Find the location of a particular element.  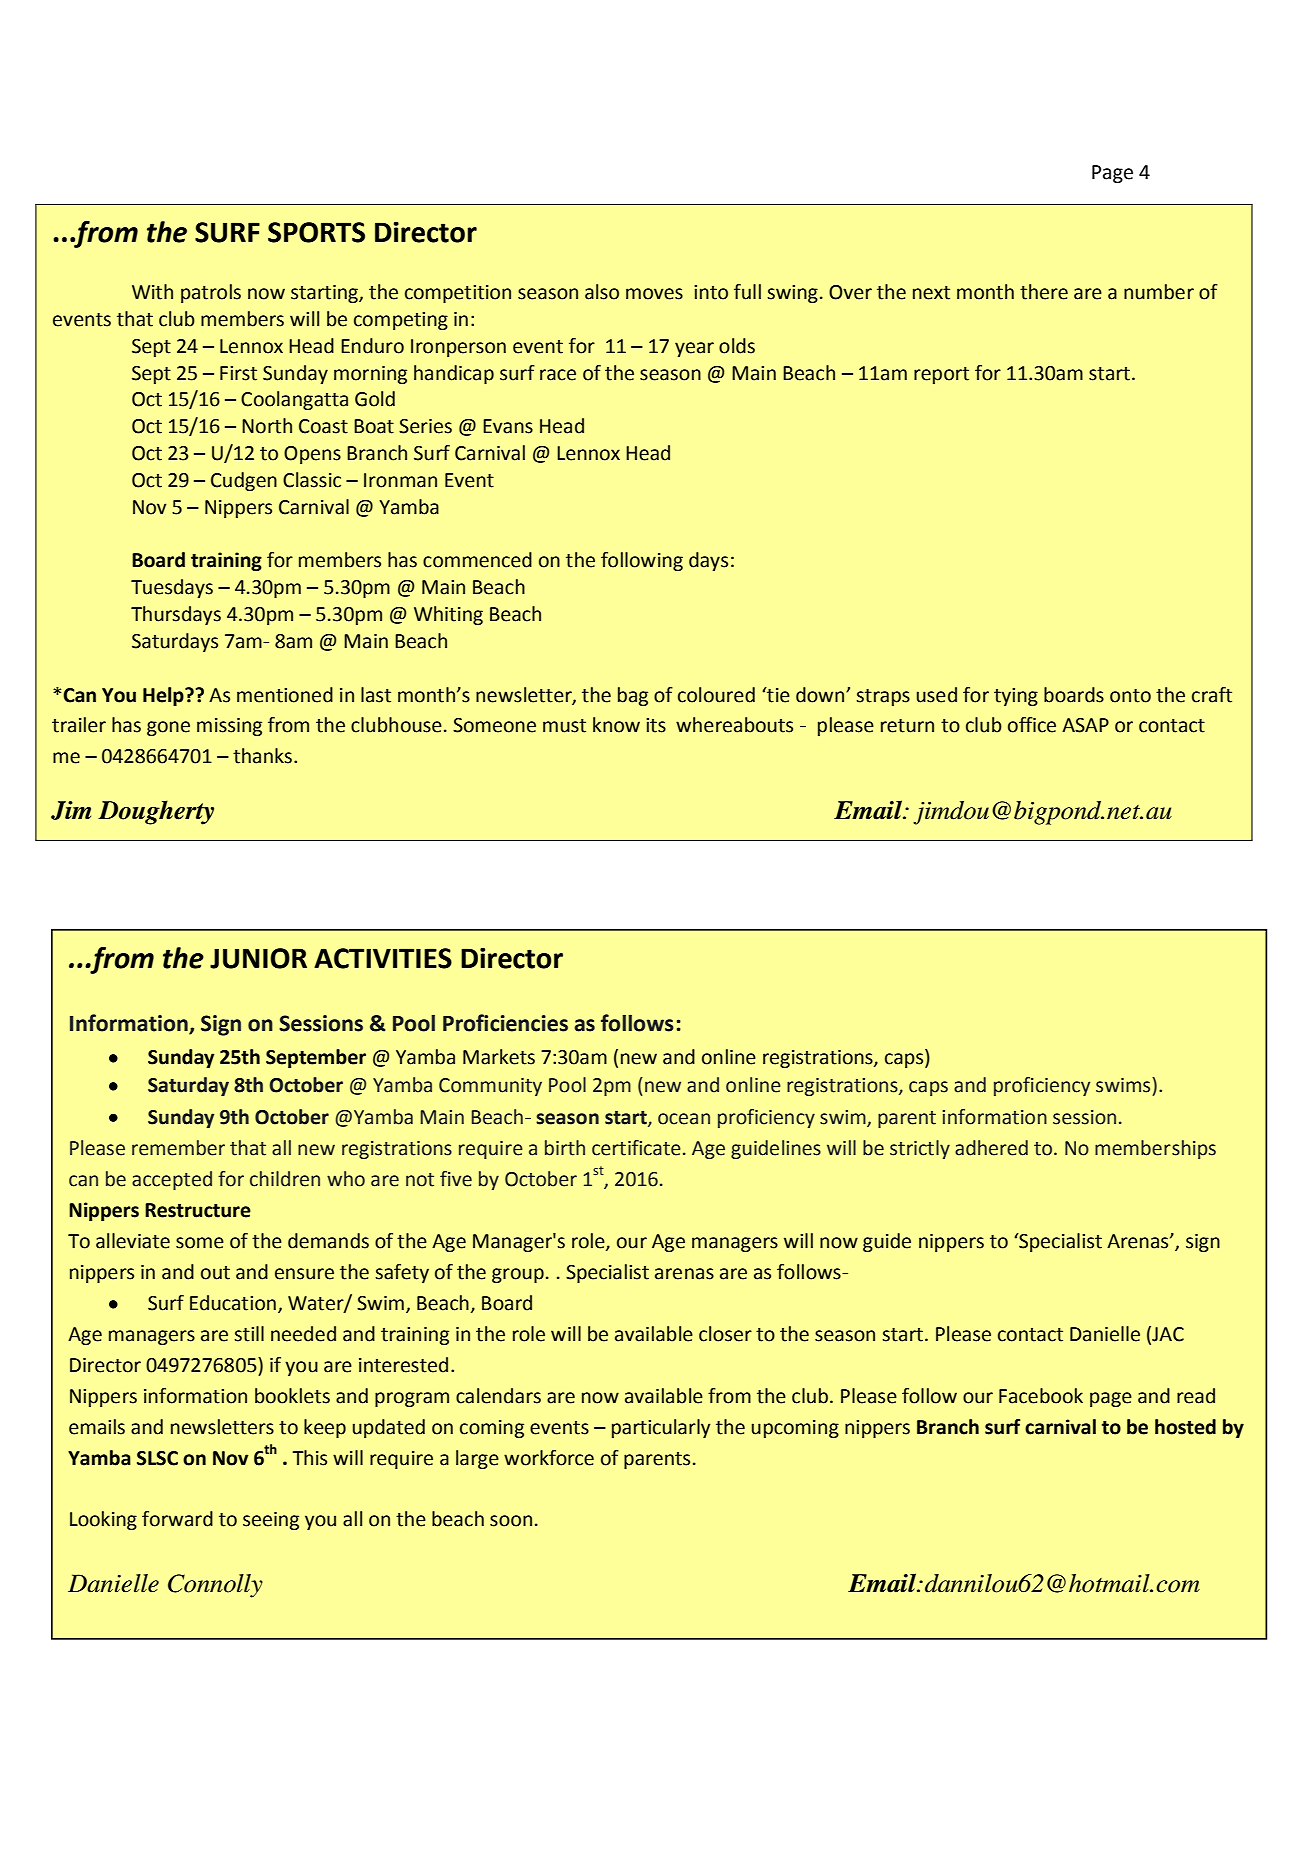

hosted is located at coordinates (1185, 1427).
